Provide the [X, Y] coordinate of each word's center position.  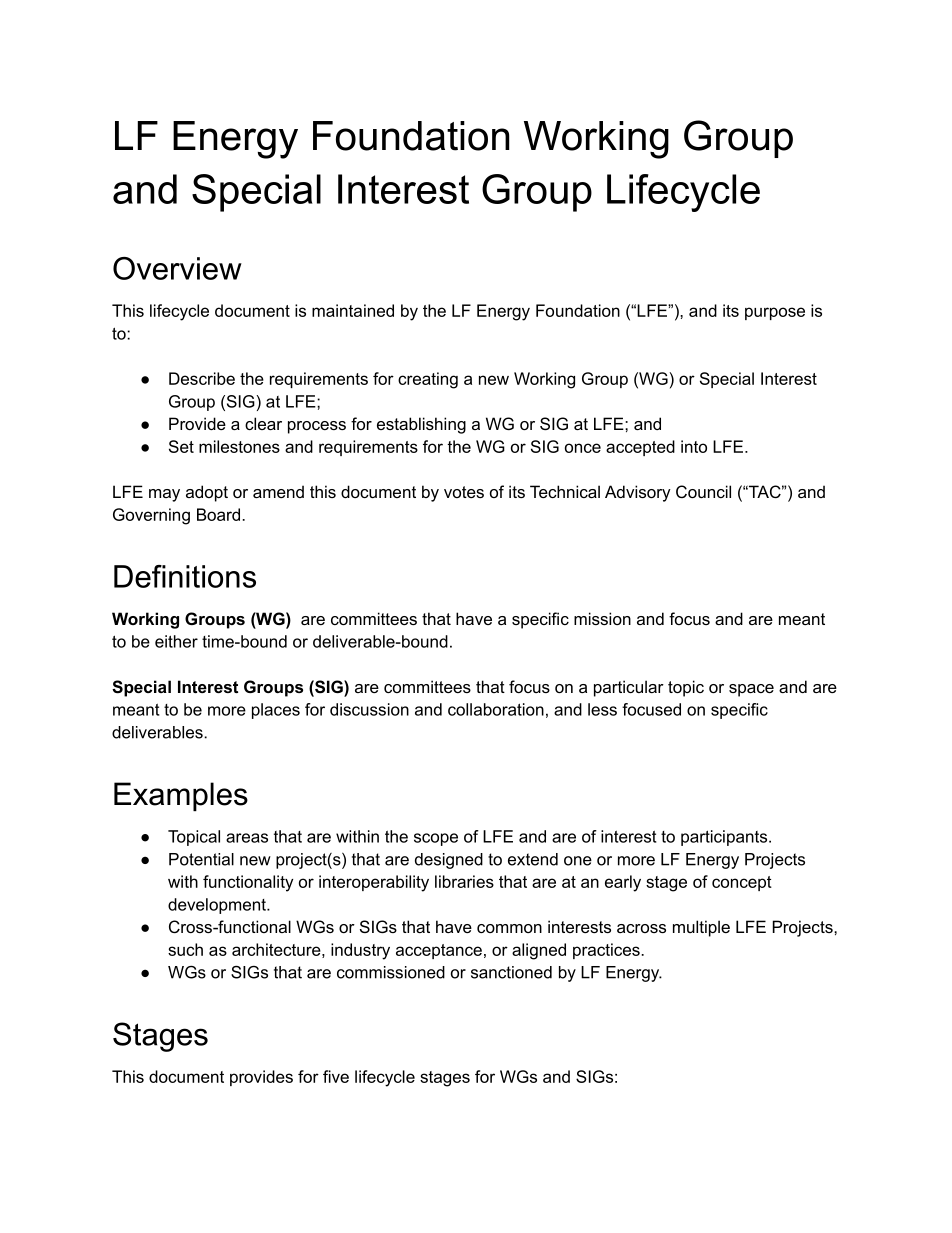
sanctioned [511, 972]
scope [436, 839]
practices [607, 951]
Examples [181, 796]
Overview [177, 268]
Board [220, 514]
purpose [775, 313]
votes [464, 492]
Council [703, 491]
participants [725, 838]
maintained [353, 310]
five [336, 1076]
